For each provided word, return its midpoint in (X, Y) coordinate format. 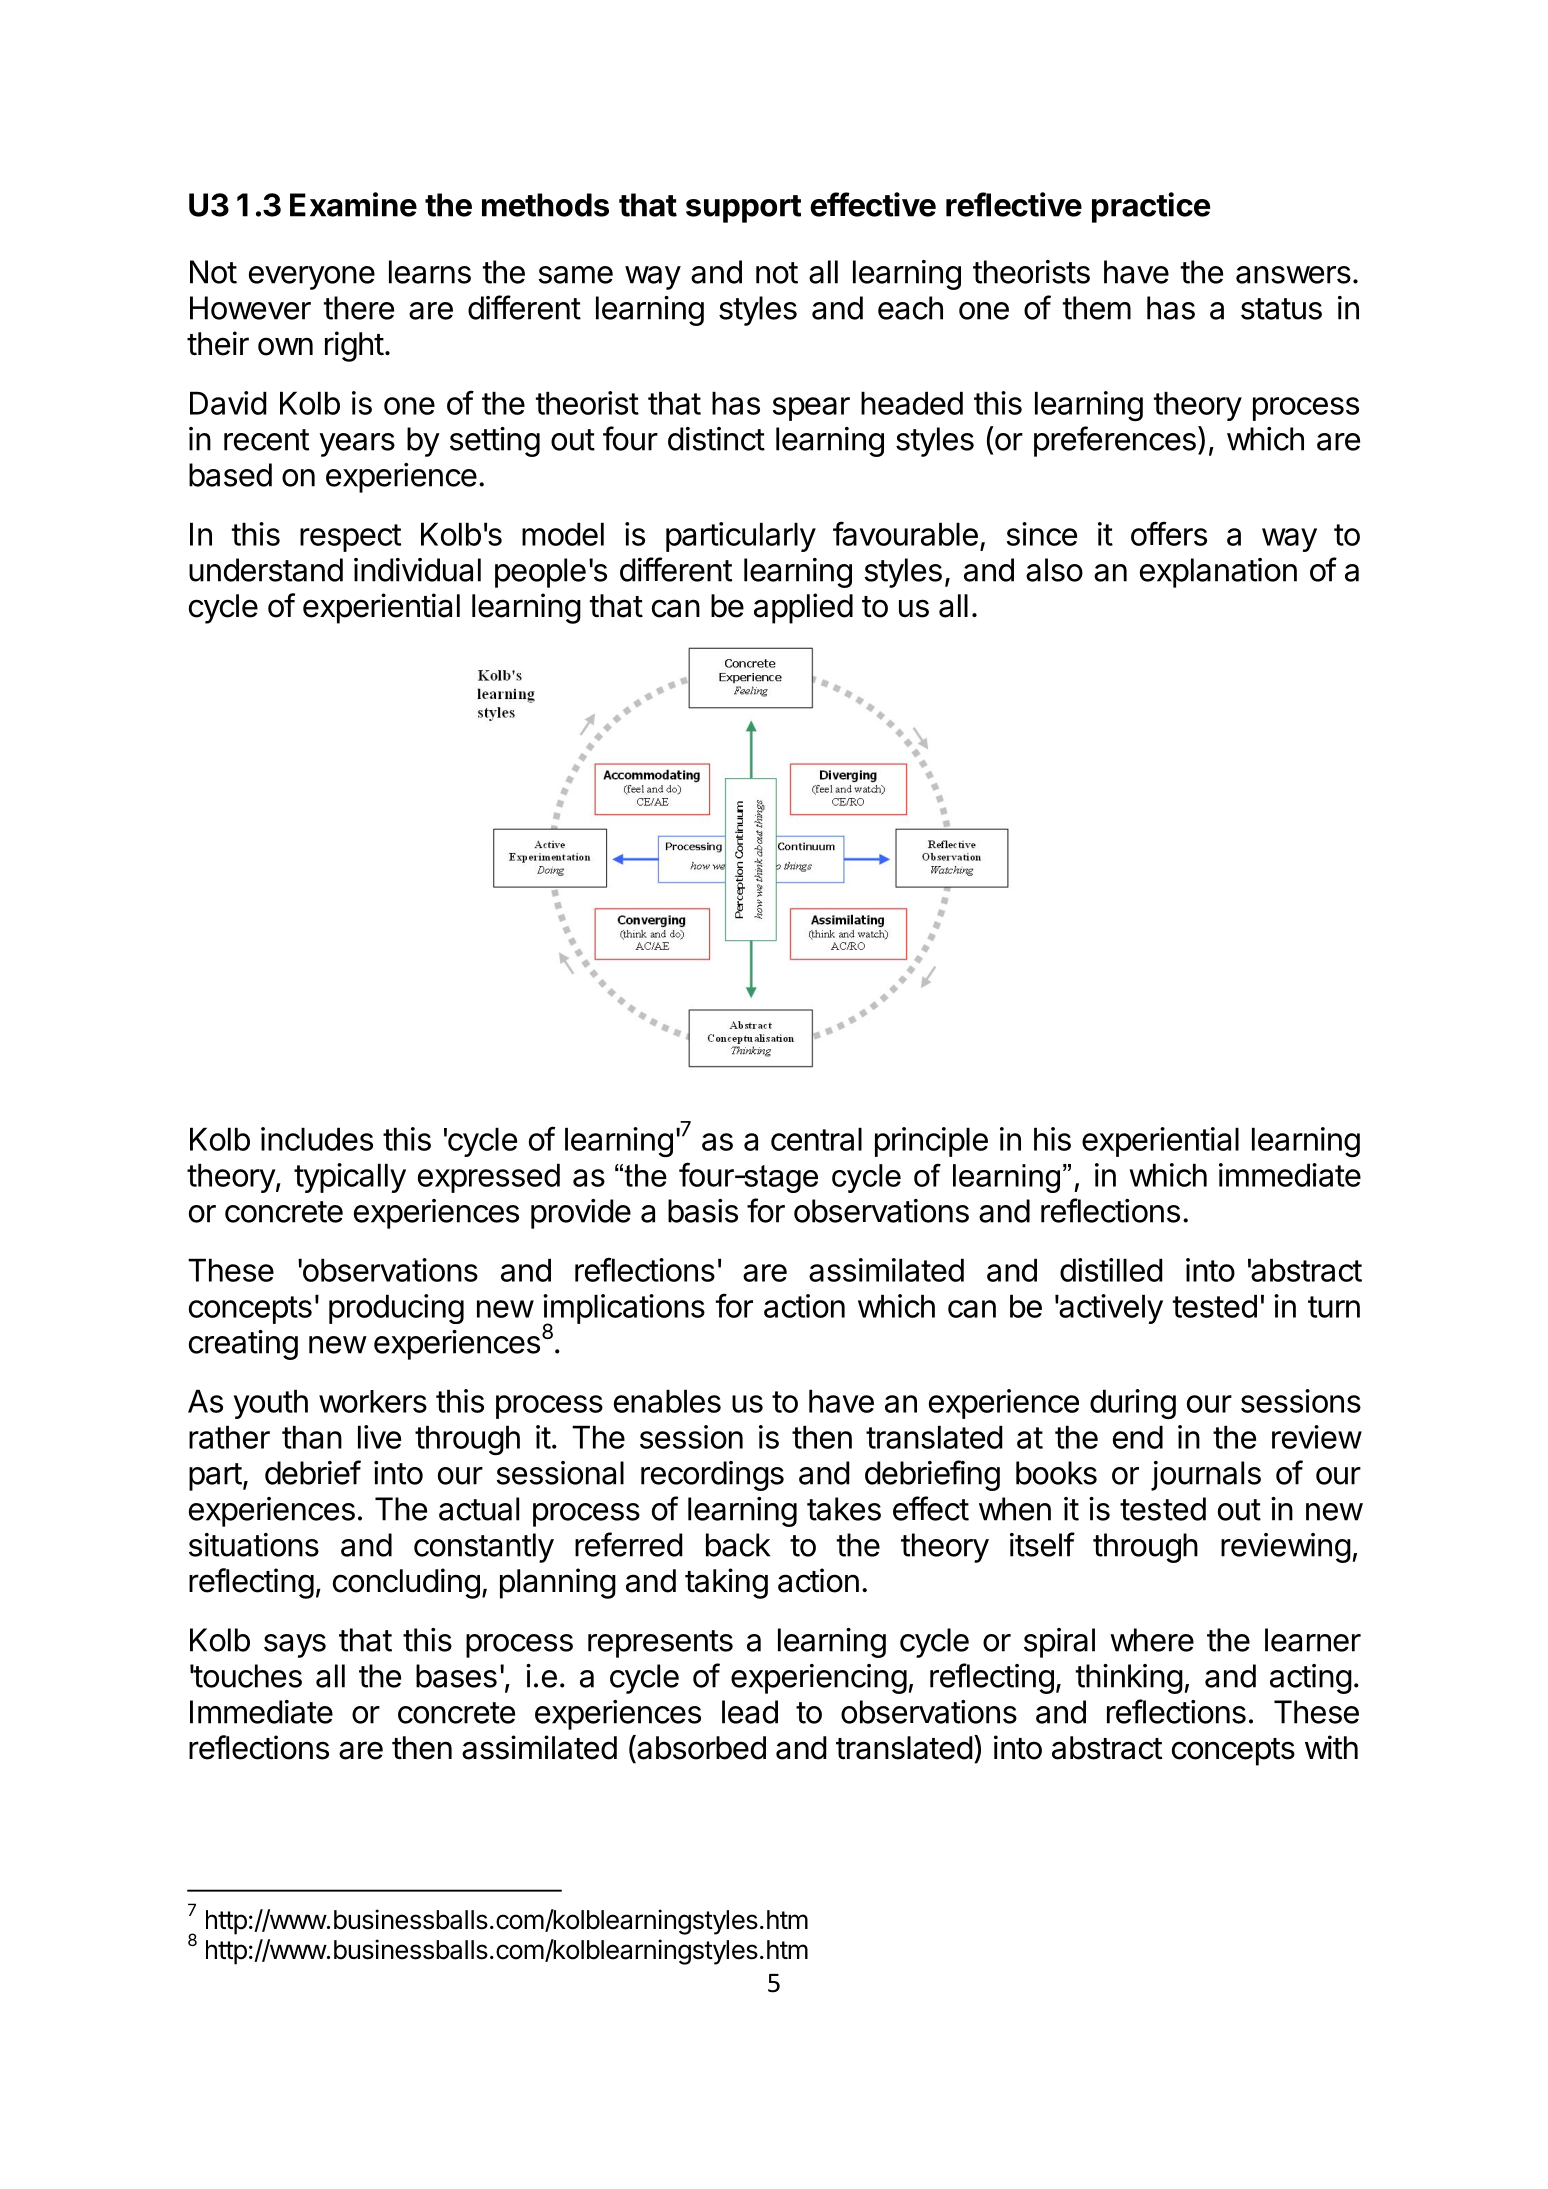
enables (667, 1401)
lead (750, 1712)
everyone (312, 278)
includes (317, 1139)
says (295, 1646)
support (743, 209)
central (816, 1139)
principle (931, 1142)
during (1133, 1404)
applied (803, 608)
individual (417, 570)
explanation (1218, 573)
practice (1151, 207)
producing (396, 1309)
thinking (1129, 1679)
